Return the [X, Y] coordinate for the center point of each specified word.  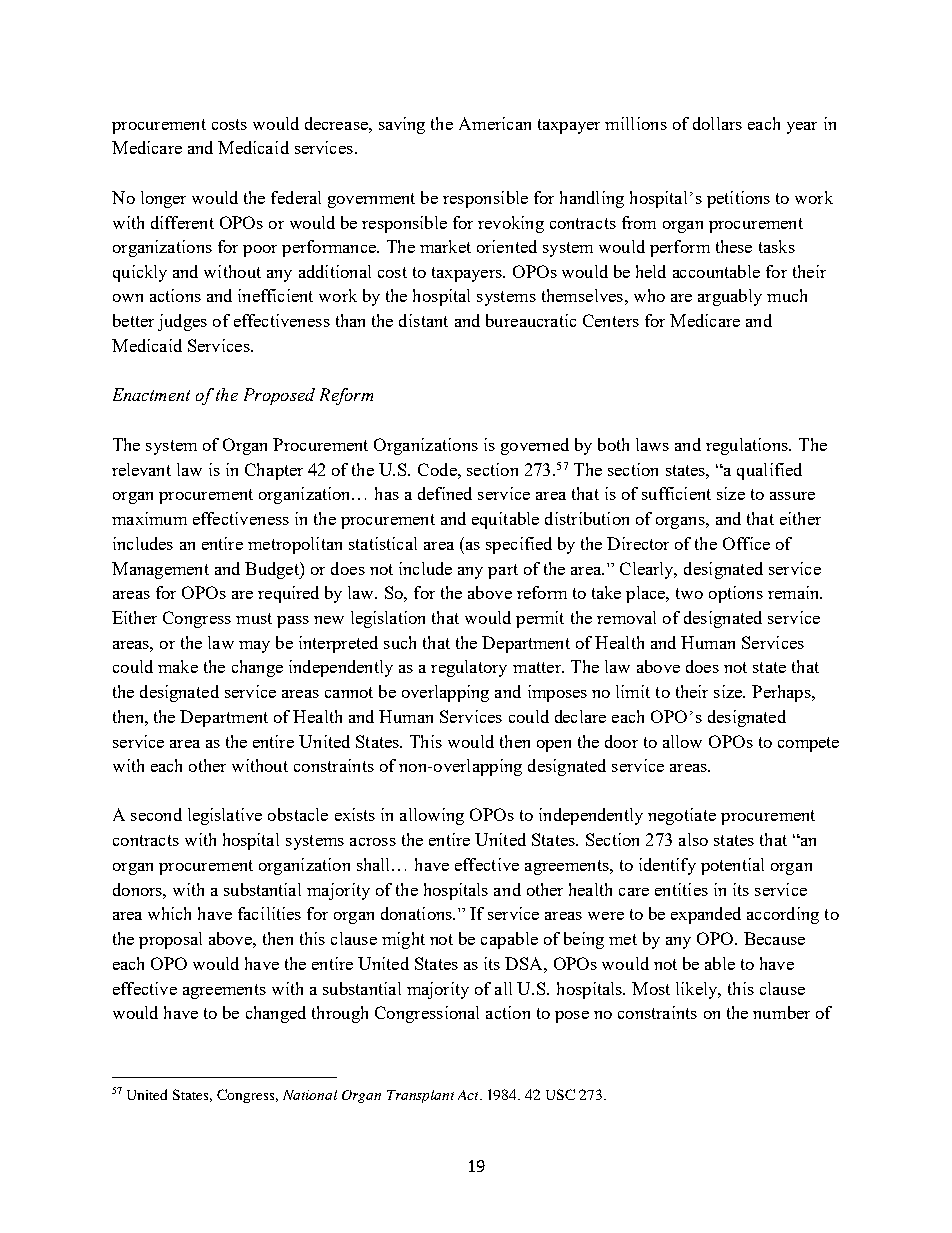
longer [163, 199]
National [310, 1095]
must [254, 618]
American [495, 123]
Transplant [420, 1096]
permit [540, 619]
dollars [717, 123]
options [736, 594]
